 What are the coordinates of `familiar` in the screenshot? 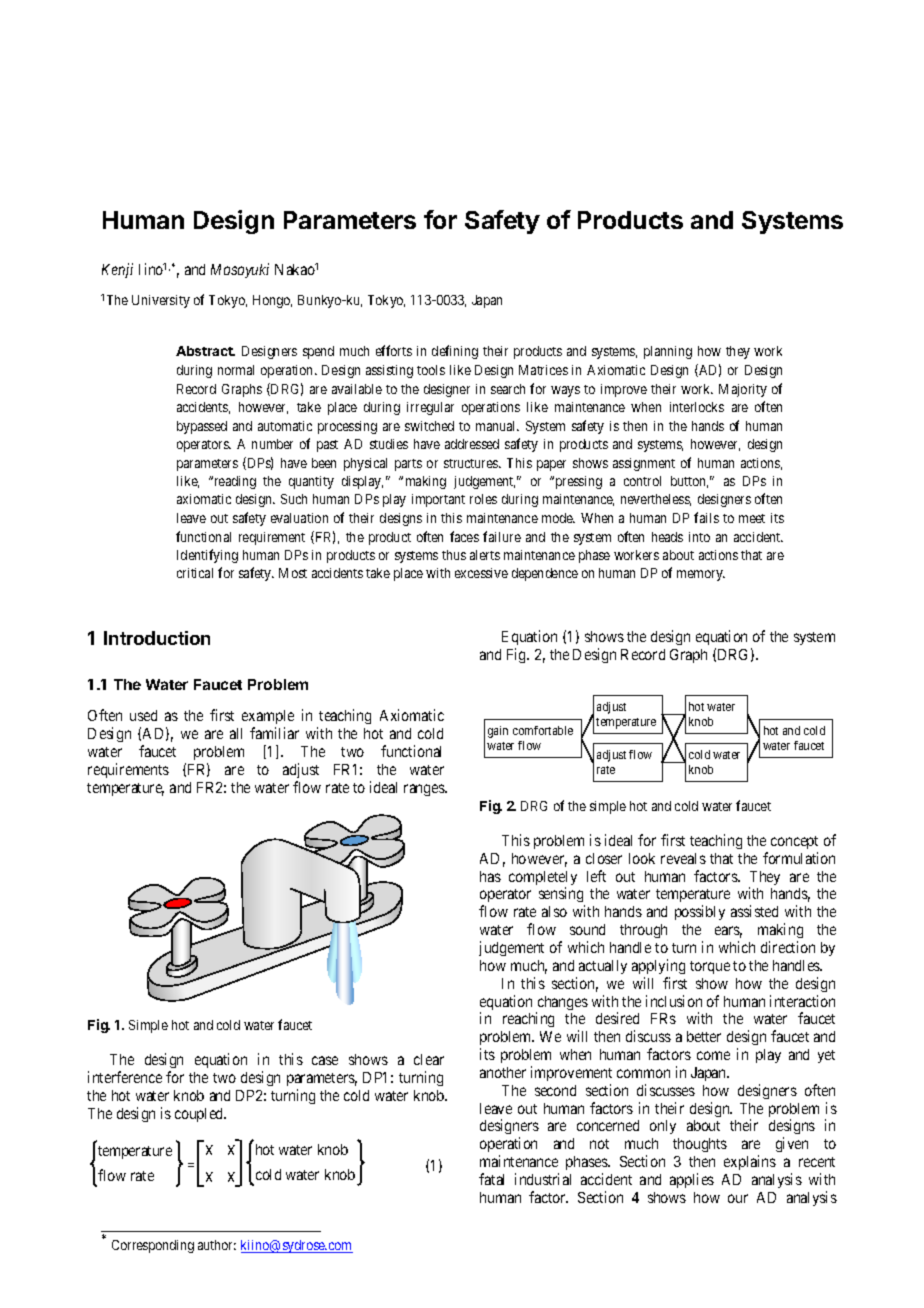 It's located at (274, 733).
